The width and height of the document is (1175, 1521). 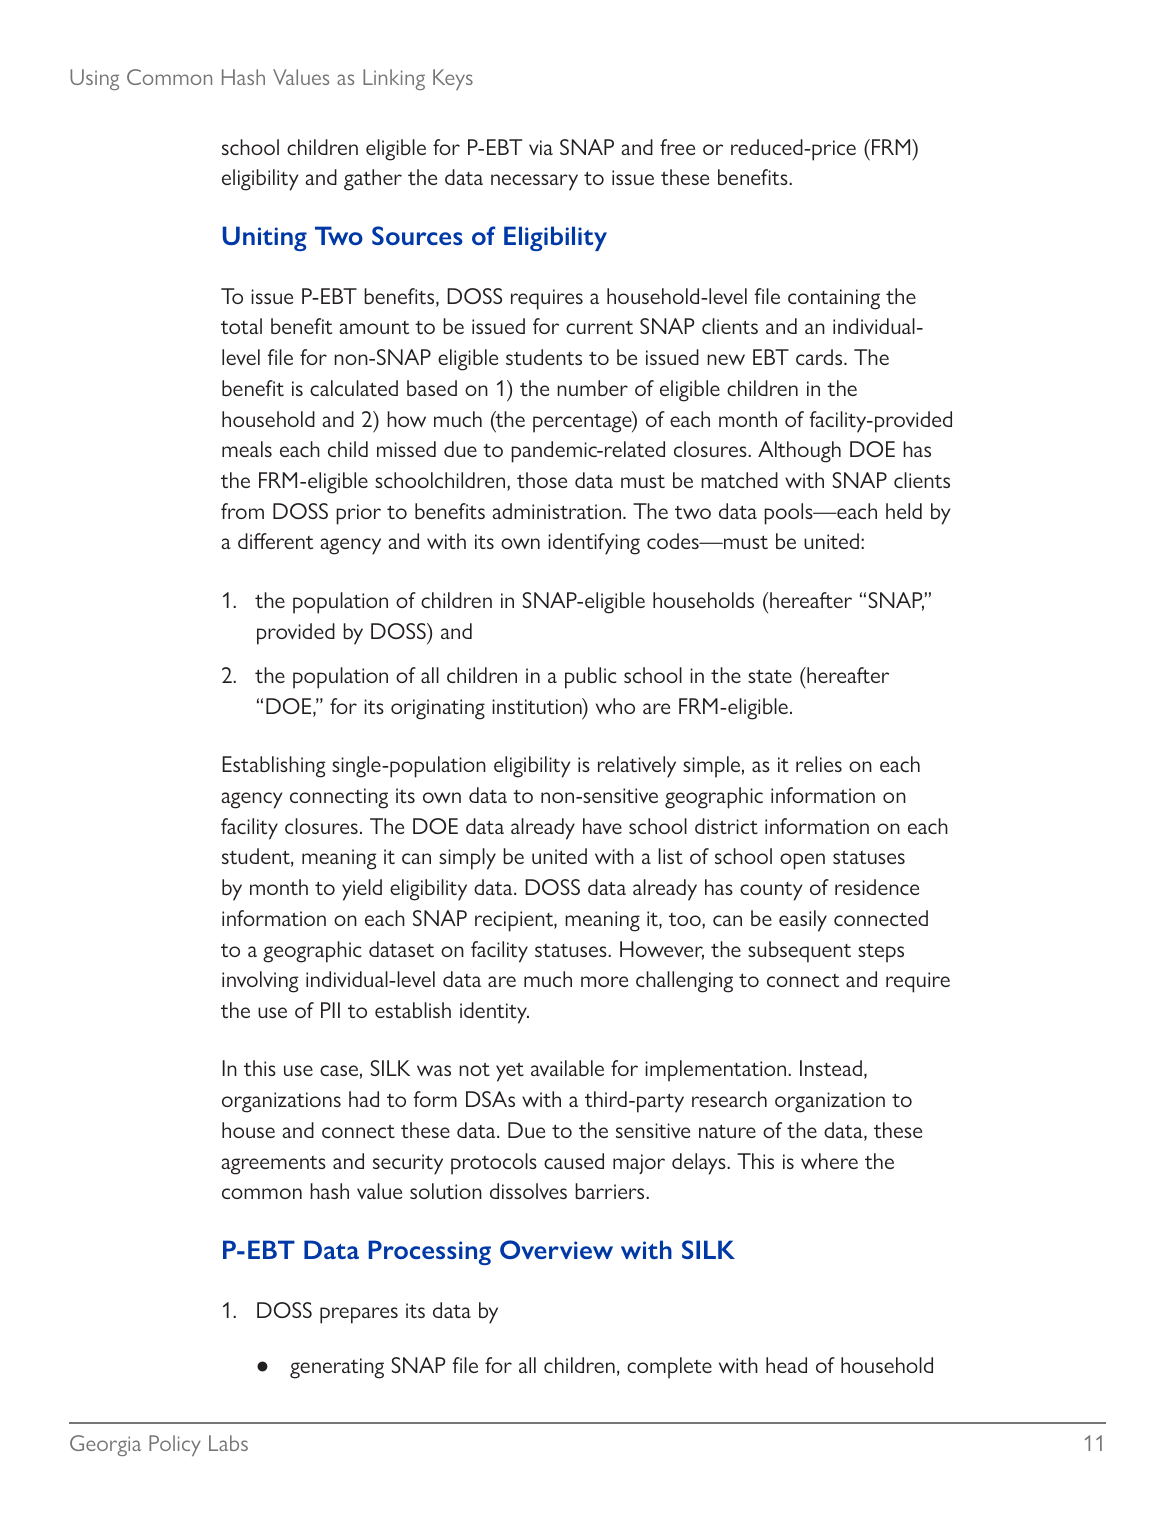 I want to click on Using, so click(x=94, y=79).
